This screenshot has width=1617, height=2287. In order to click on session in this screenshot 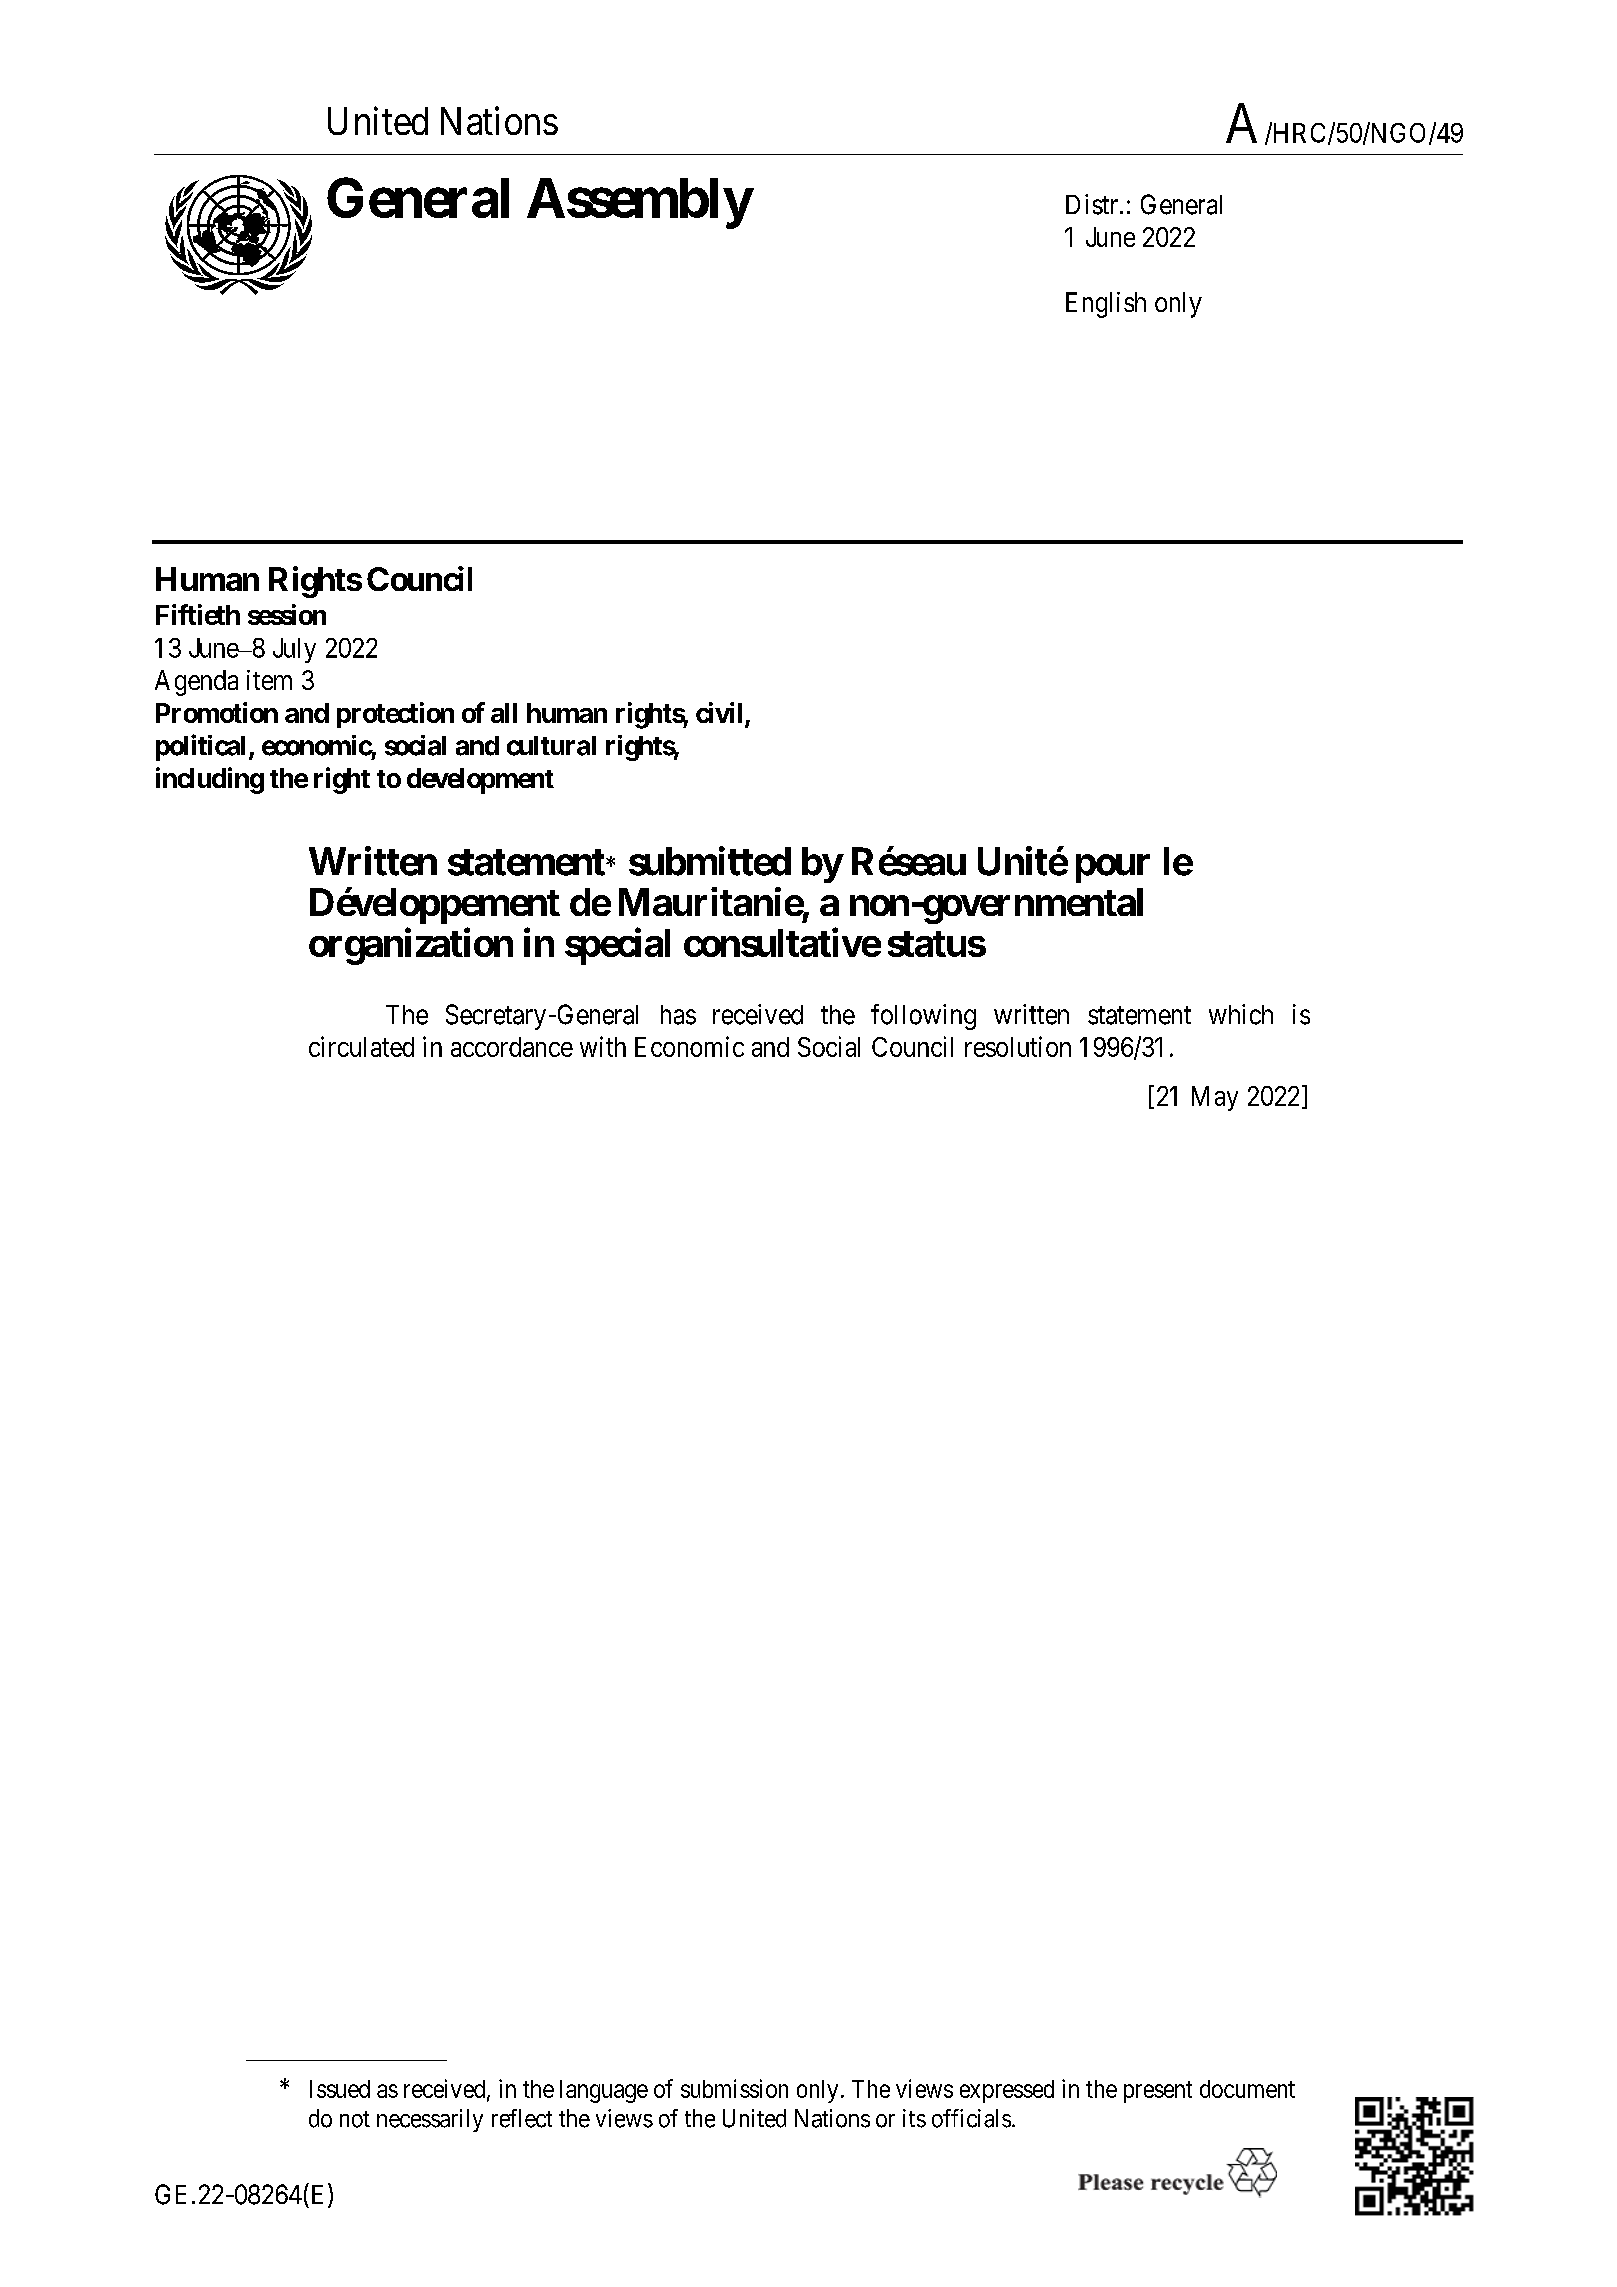, I will do `click(287, 614)`.
